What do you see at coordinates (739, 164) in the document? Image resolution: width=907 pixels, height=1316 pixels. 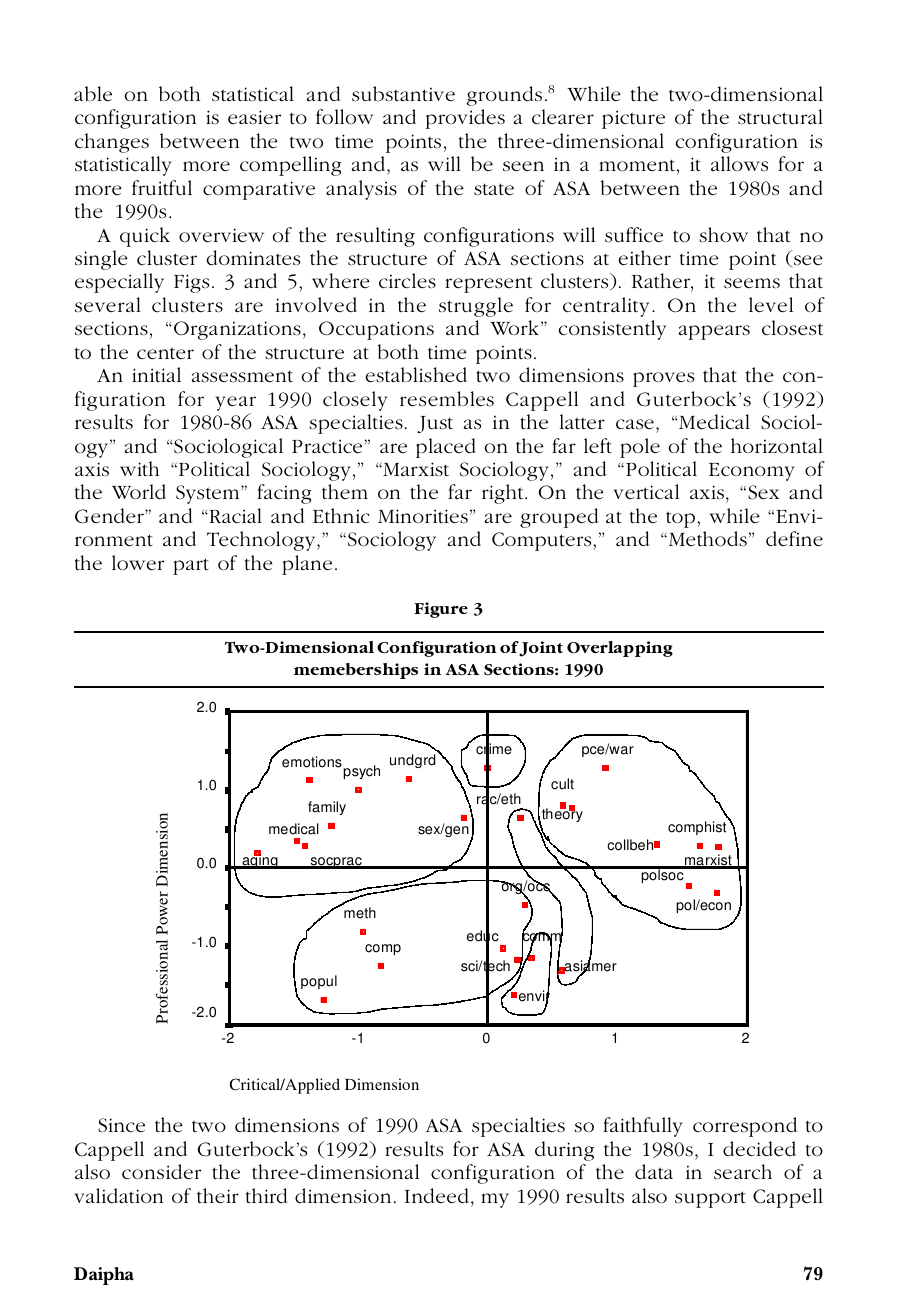 I see `allows` at bounding box center [739, 164].
